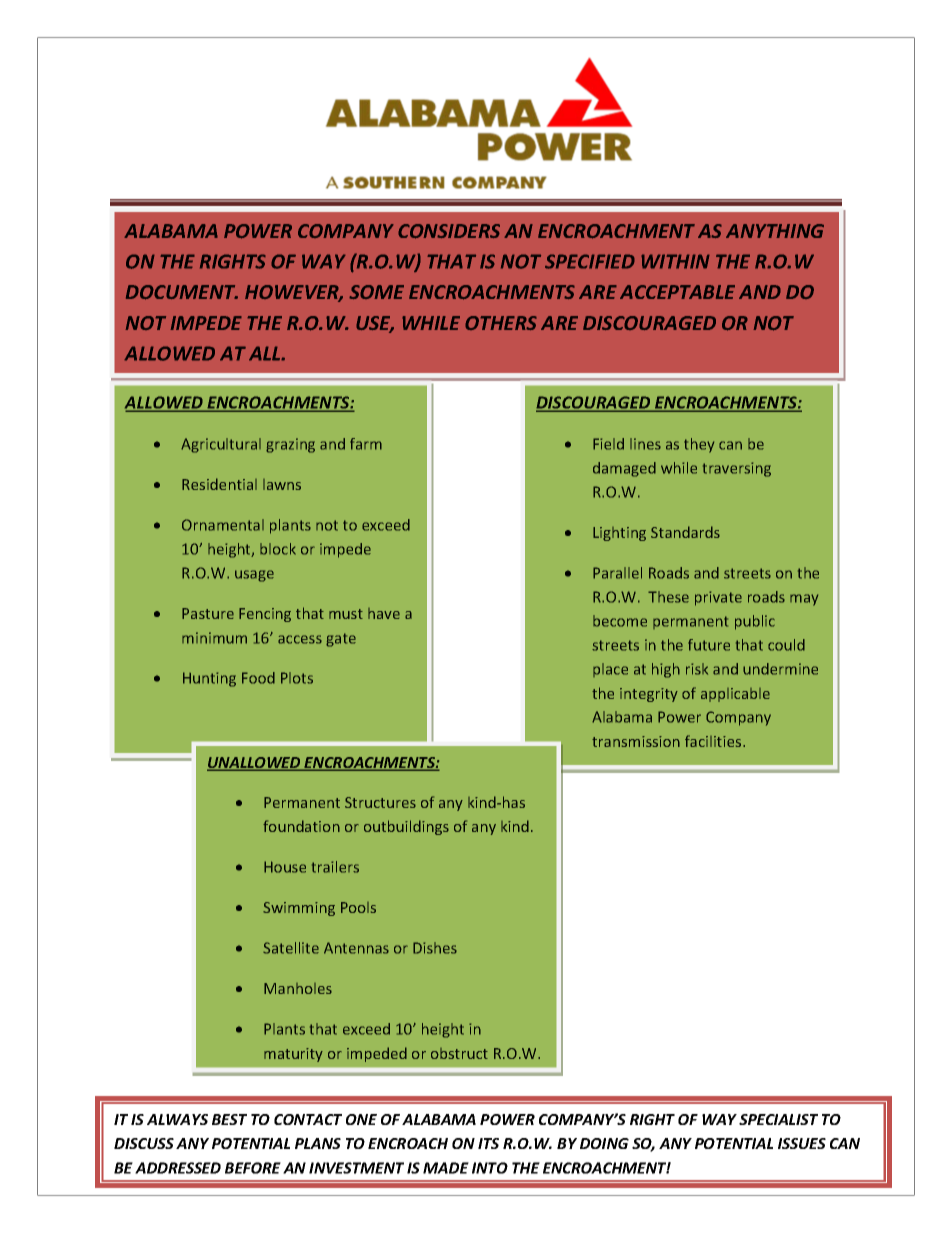 The width and height of the screenshot is (952, 1233). Describe the element at coordinates (366, 444) in the screenshot. I see `farm` at that location.
